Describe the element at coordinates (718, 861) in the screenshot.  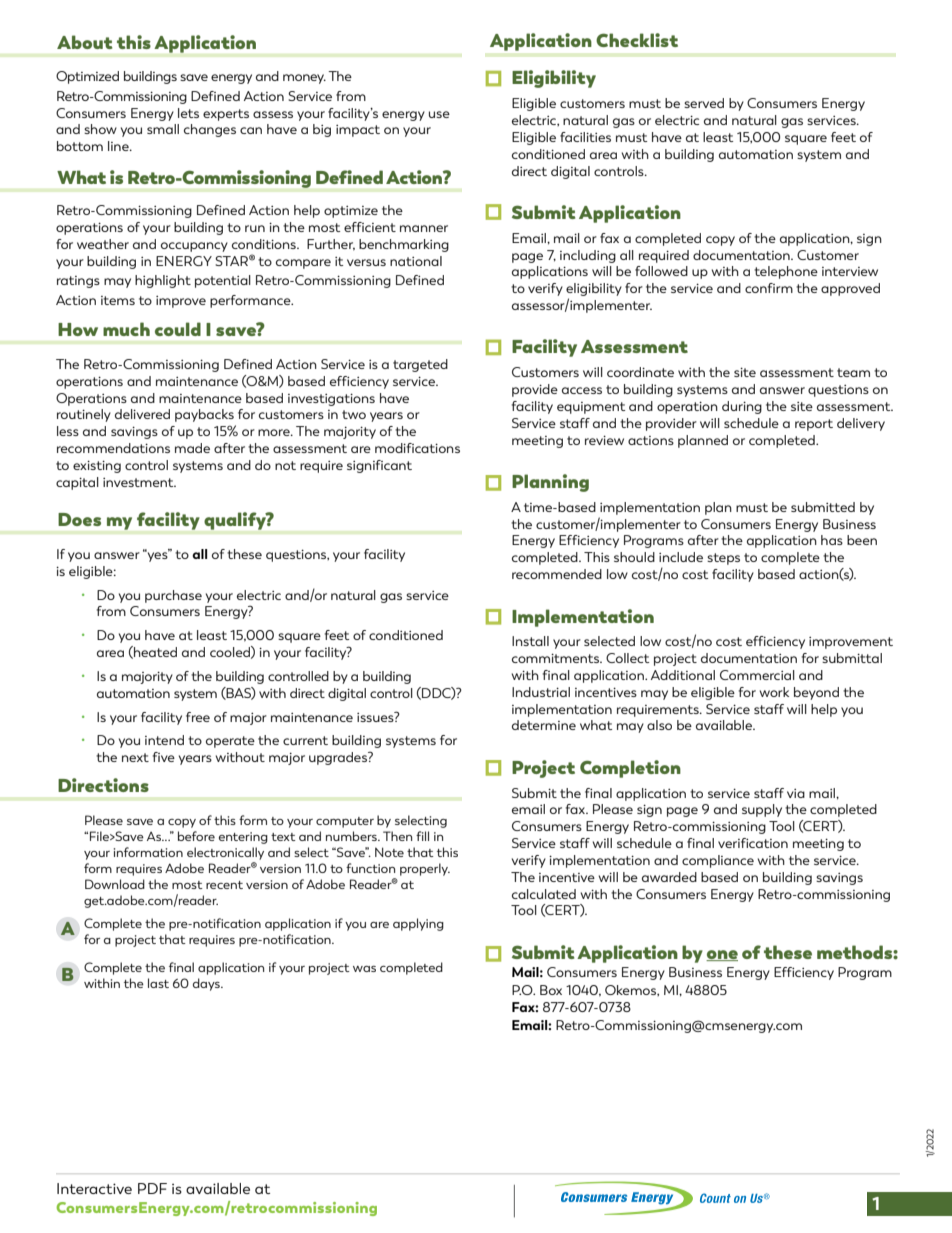
I see `compliance` at that location.
